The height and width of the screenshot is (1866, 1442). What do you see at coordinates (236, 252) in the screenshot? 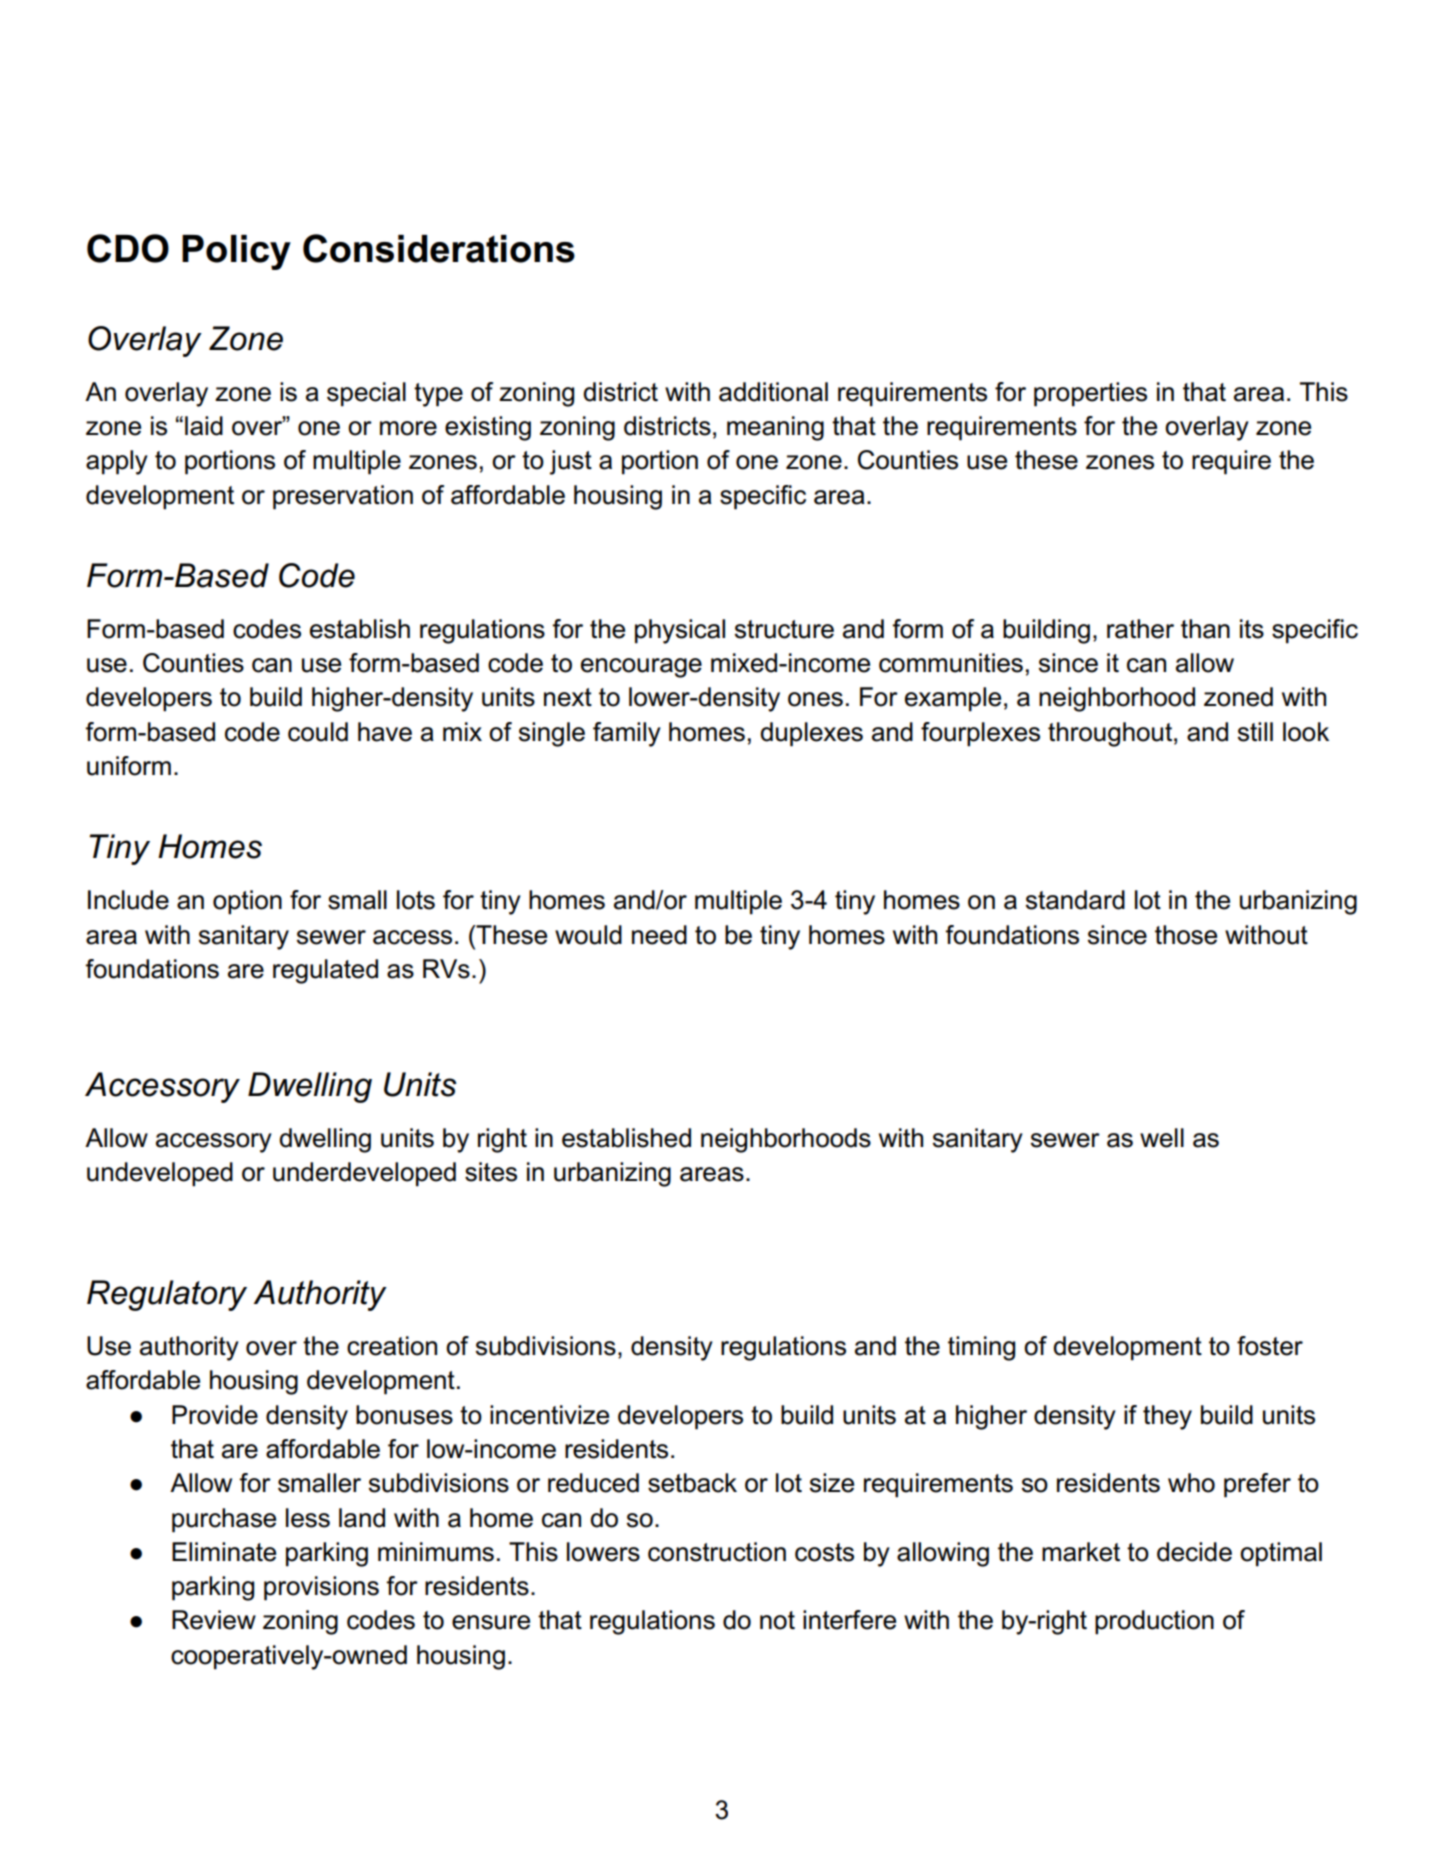
I see `Policy` at bounding box center [236, 252].
